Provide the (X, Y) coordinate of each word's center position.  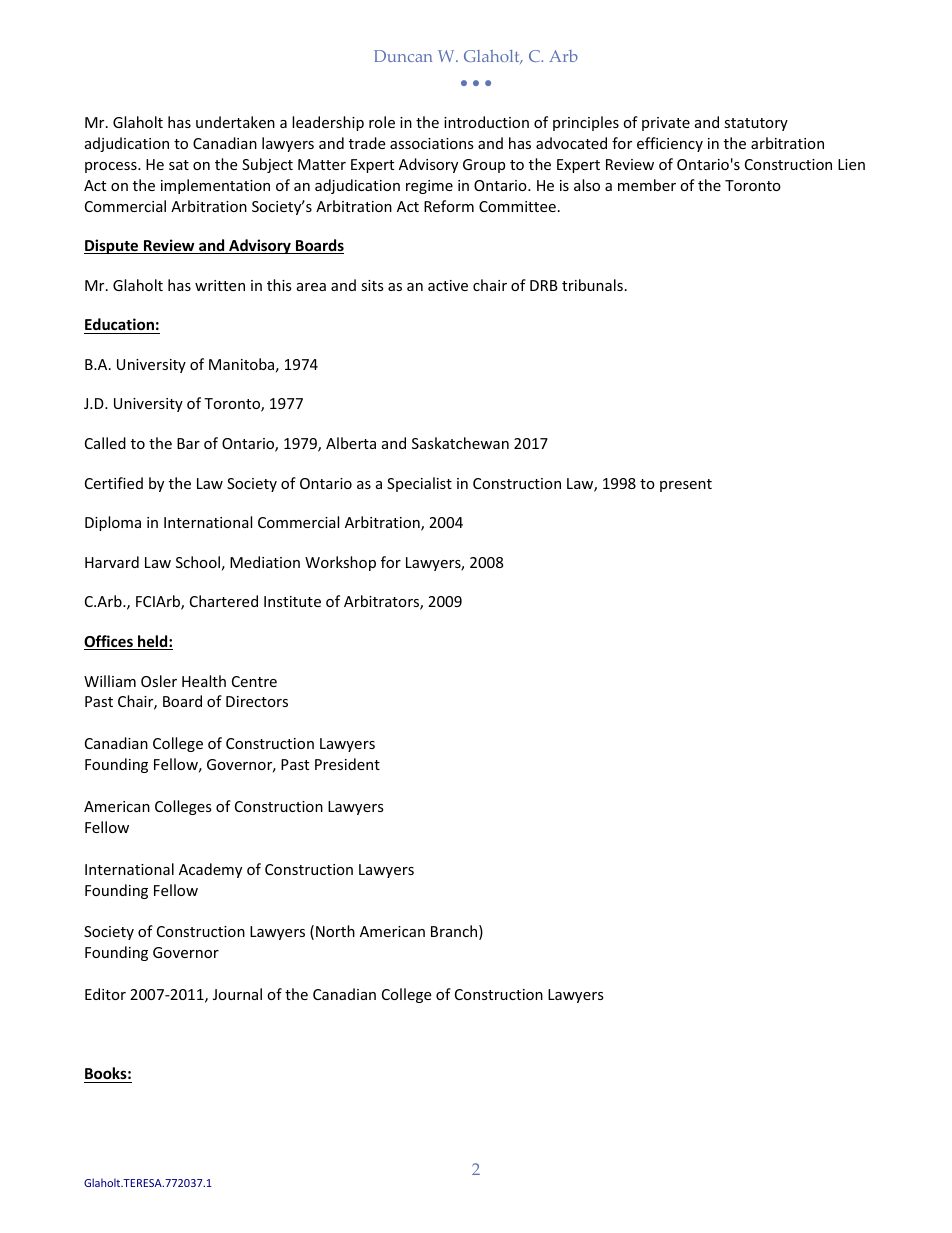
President (347, 764)
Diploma (113, 523)
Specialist (419, 484)
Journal (237, 994)
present (686, 485)
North (335, 931)
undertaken (235, 122)
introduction (486, 122)
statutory (756, 124)
